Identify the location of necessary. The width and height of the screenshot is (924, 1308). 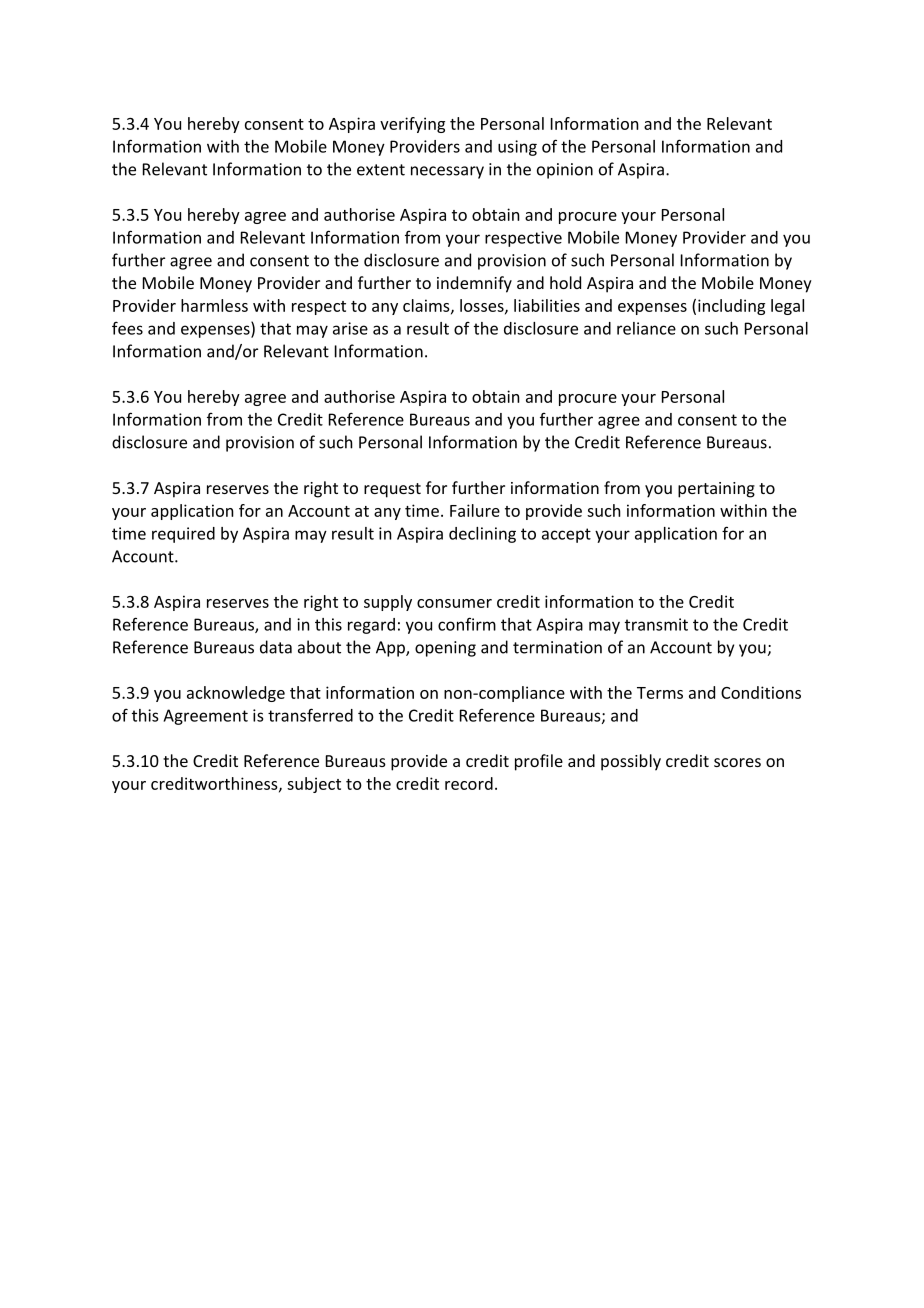
(447, 172).
